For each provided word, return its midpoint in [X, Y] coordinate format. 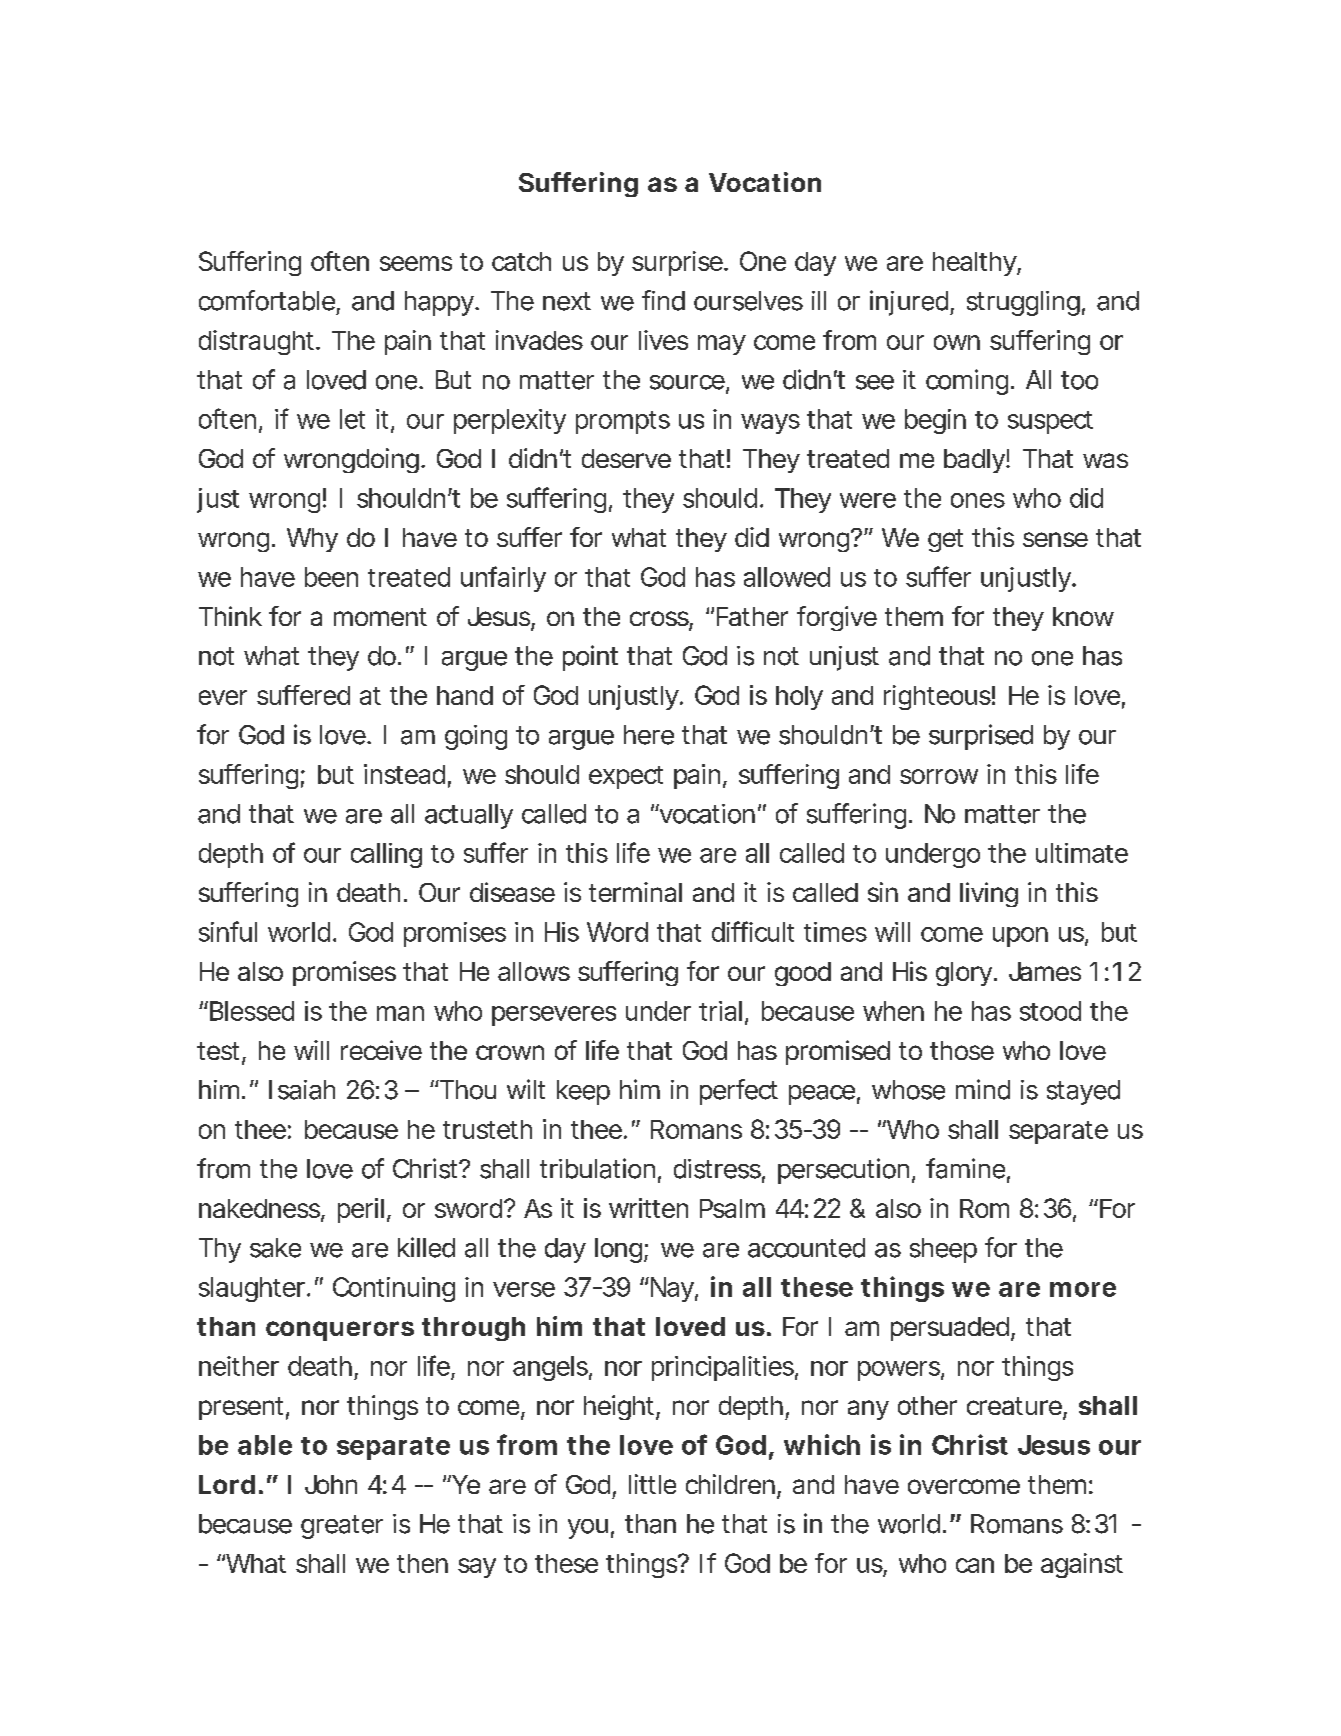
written [648, 1208]
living [989, 894]
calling [386, 855]
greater [342, 1527]
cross [661, 620]
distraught [259, 342]
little [652, 1484]
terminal [635, 892]
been [331, 577]
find [663, 300]
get [945, 540]
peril [361, 1210]
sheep [943, 1250]
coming [969, 382]
